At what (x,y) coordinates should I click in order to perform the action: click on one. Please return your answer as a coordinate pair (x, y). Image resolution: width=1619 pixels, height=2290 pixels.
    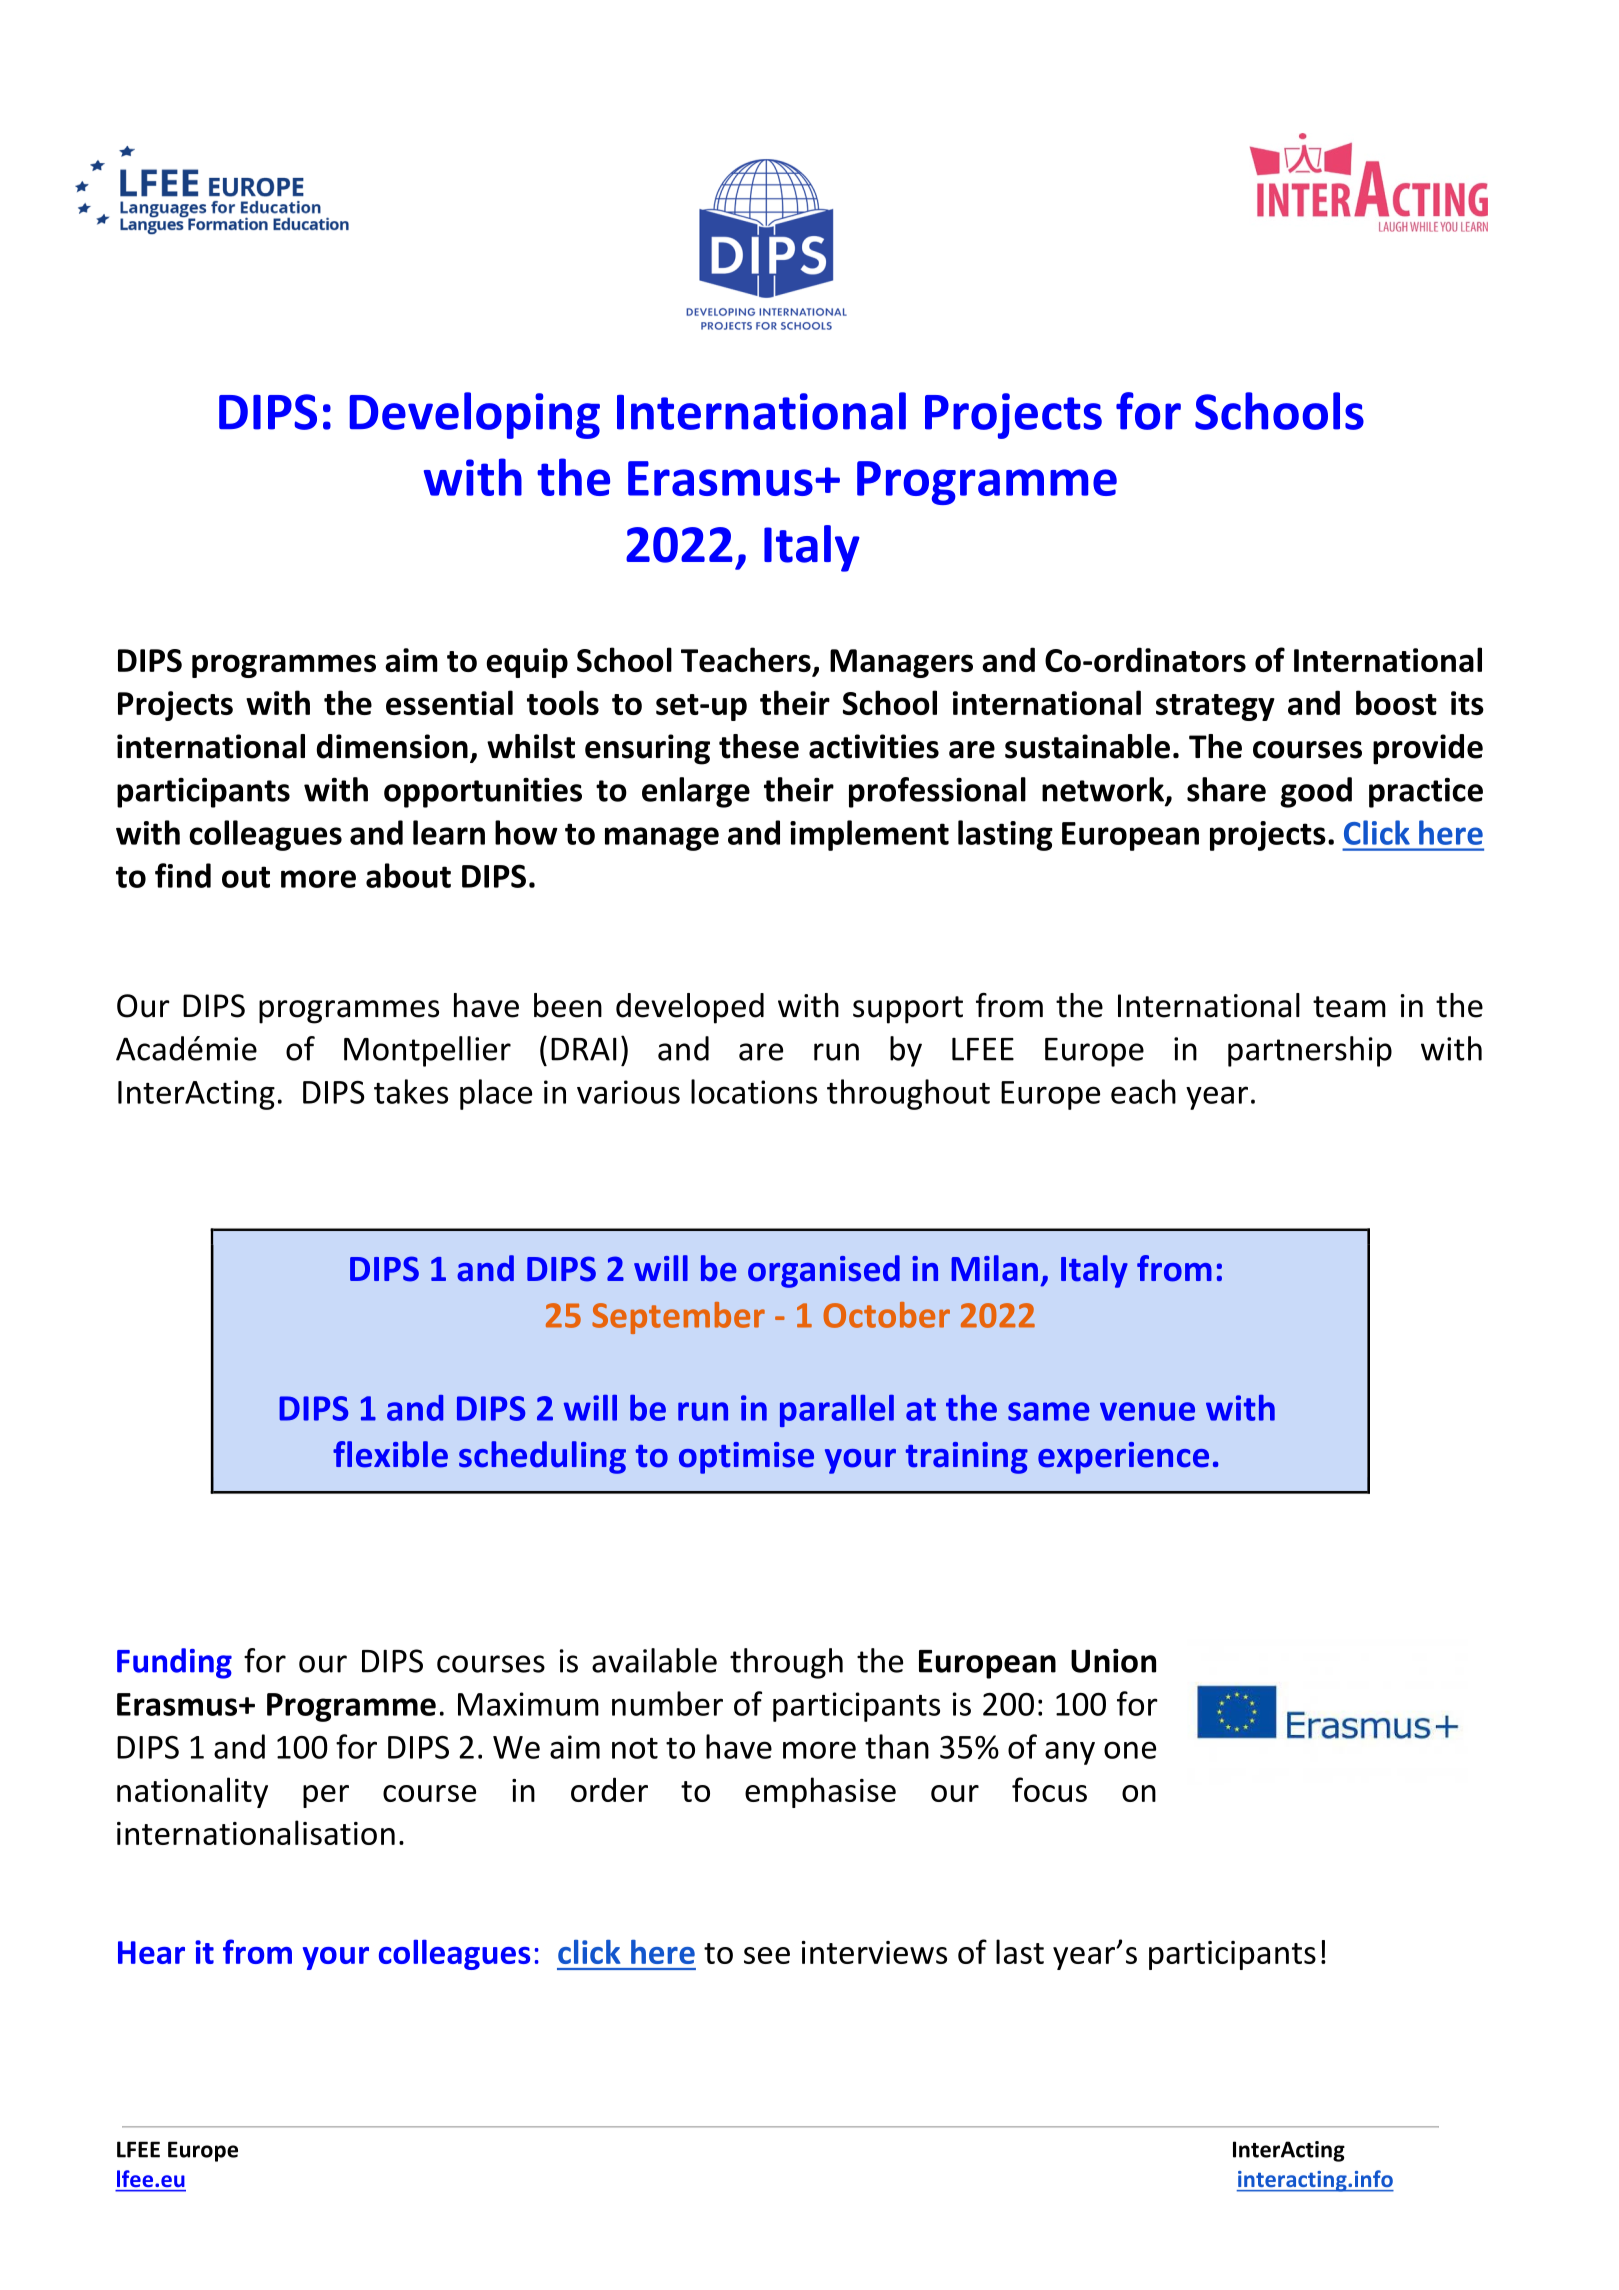
    Looking at the image, I should click on (1130, 1750).
